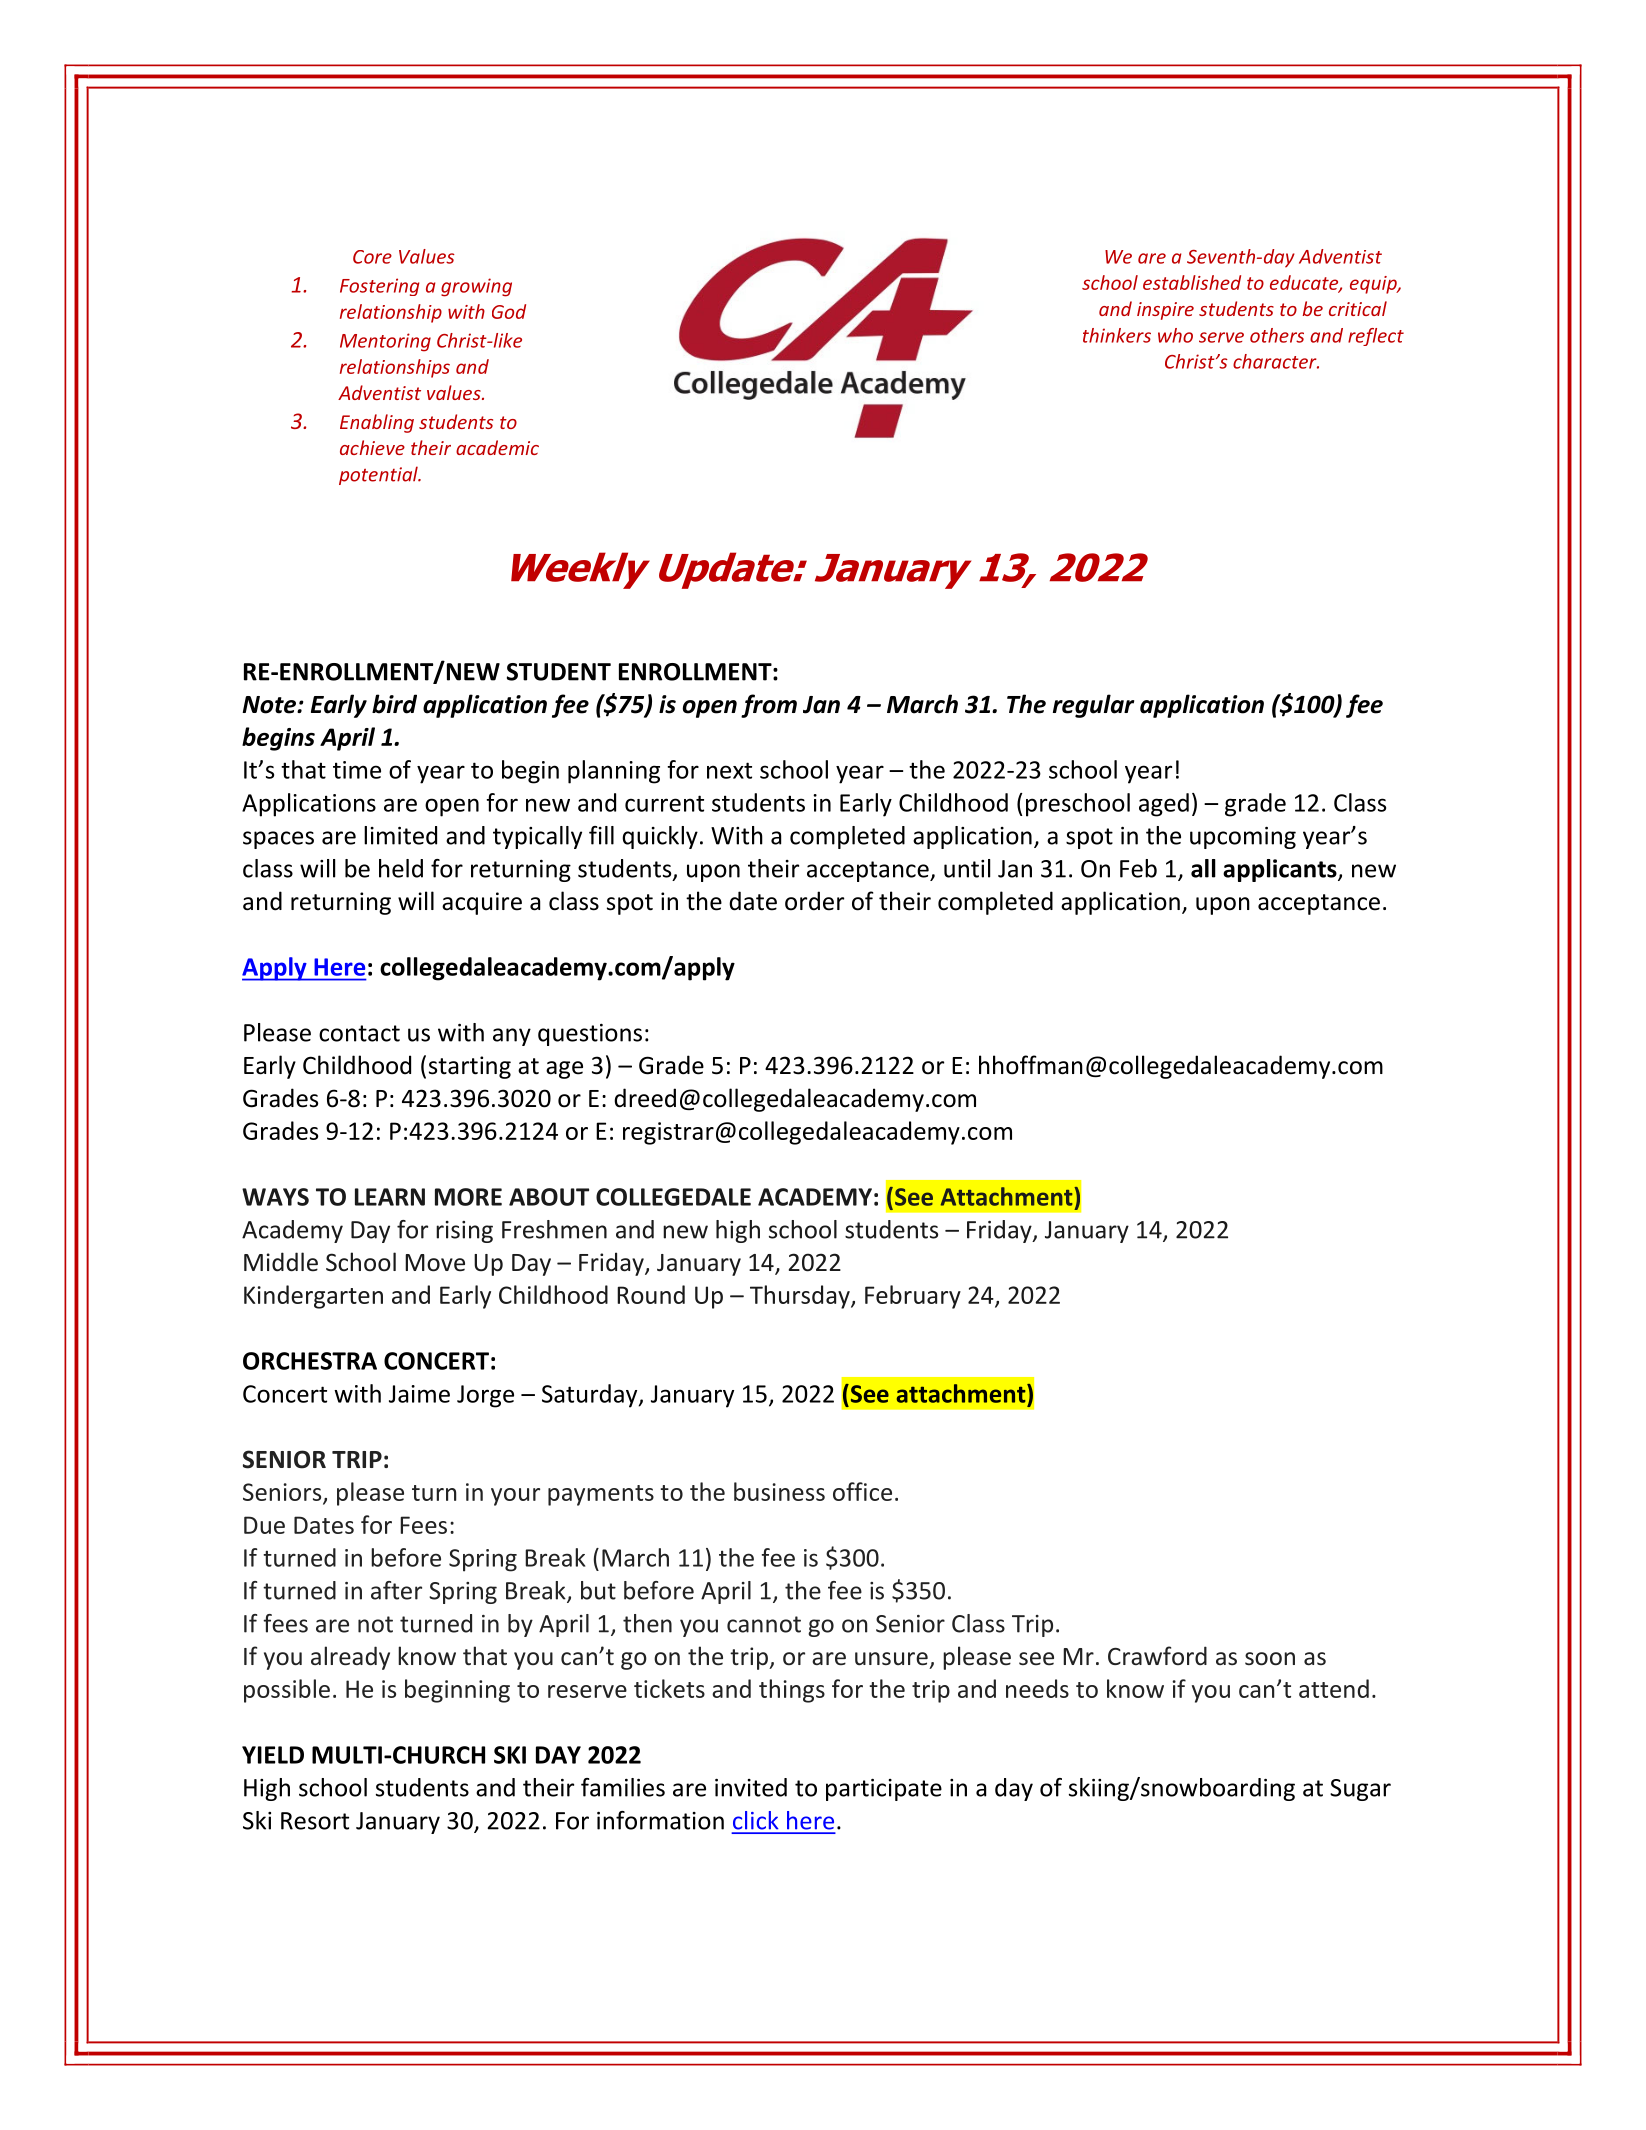  I want to click on Resort, so click(315, 1821).
